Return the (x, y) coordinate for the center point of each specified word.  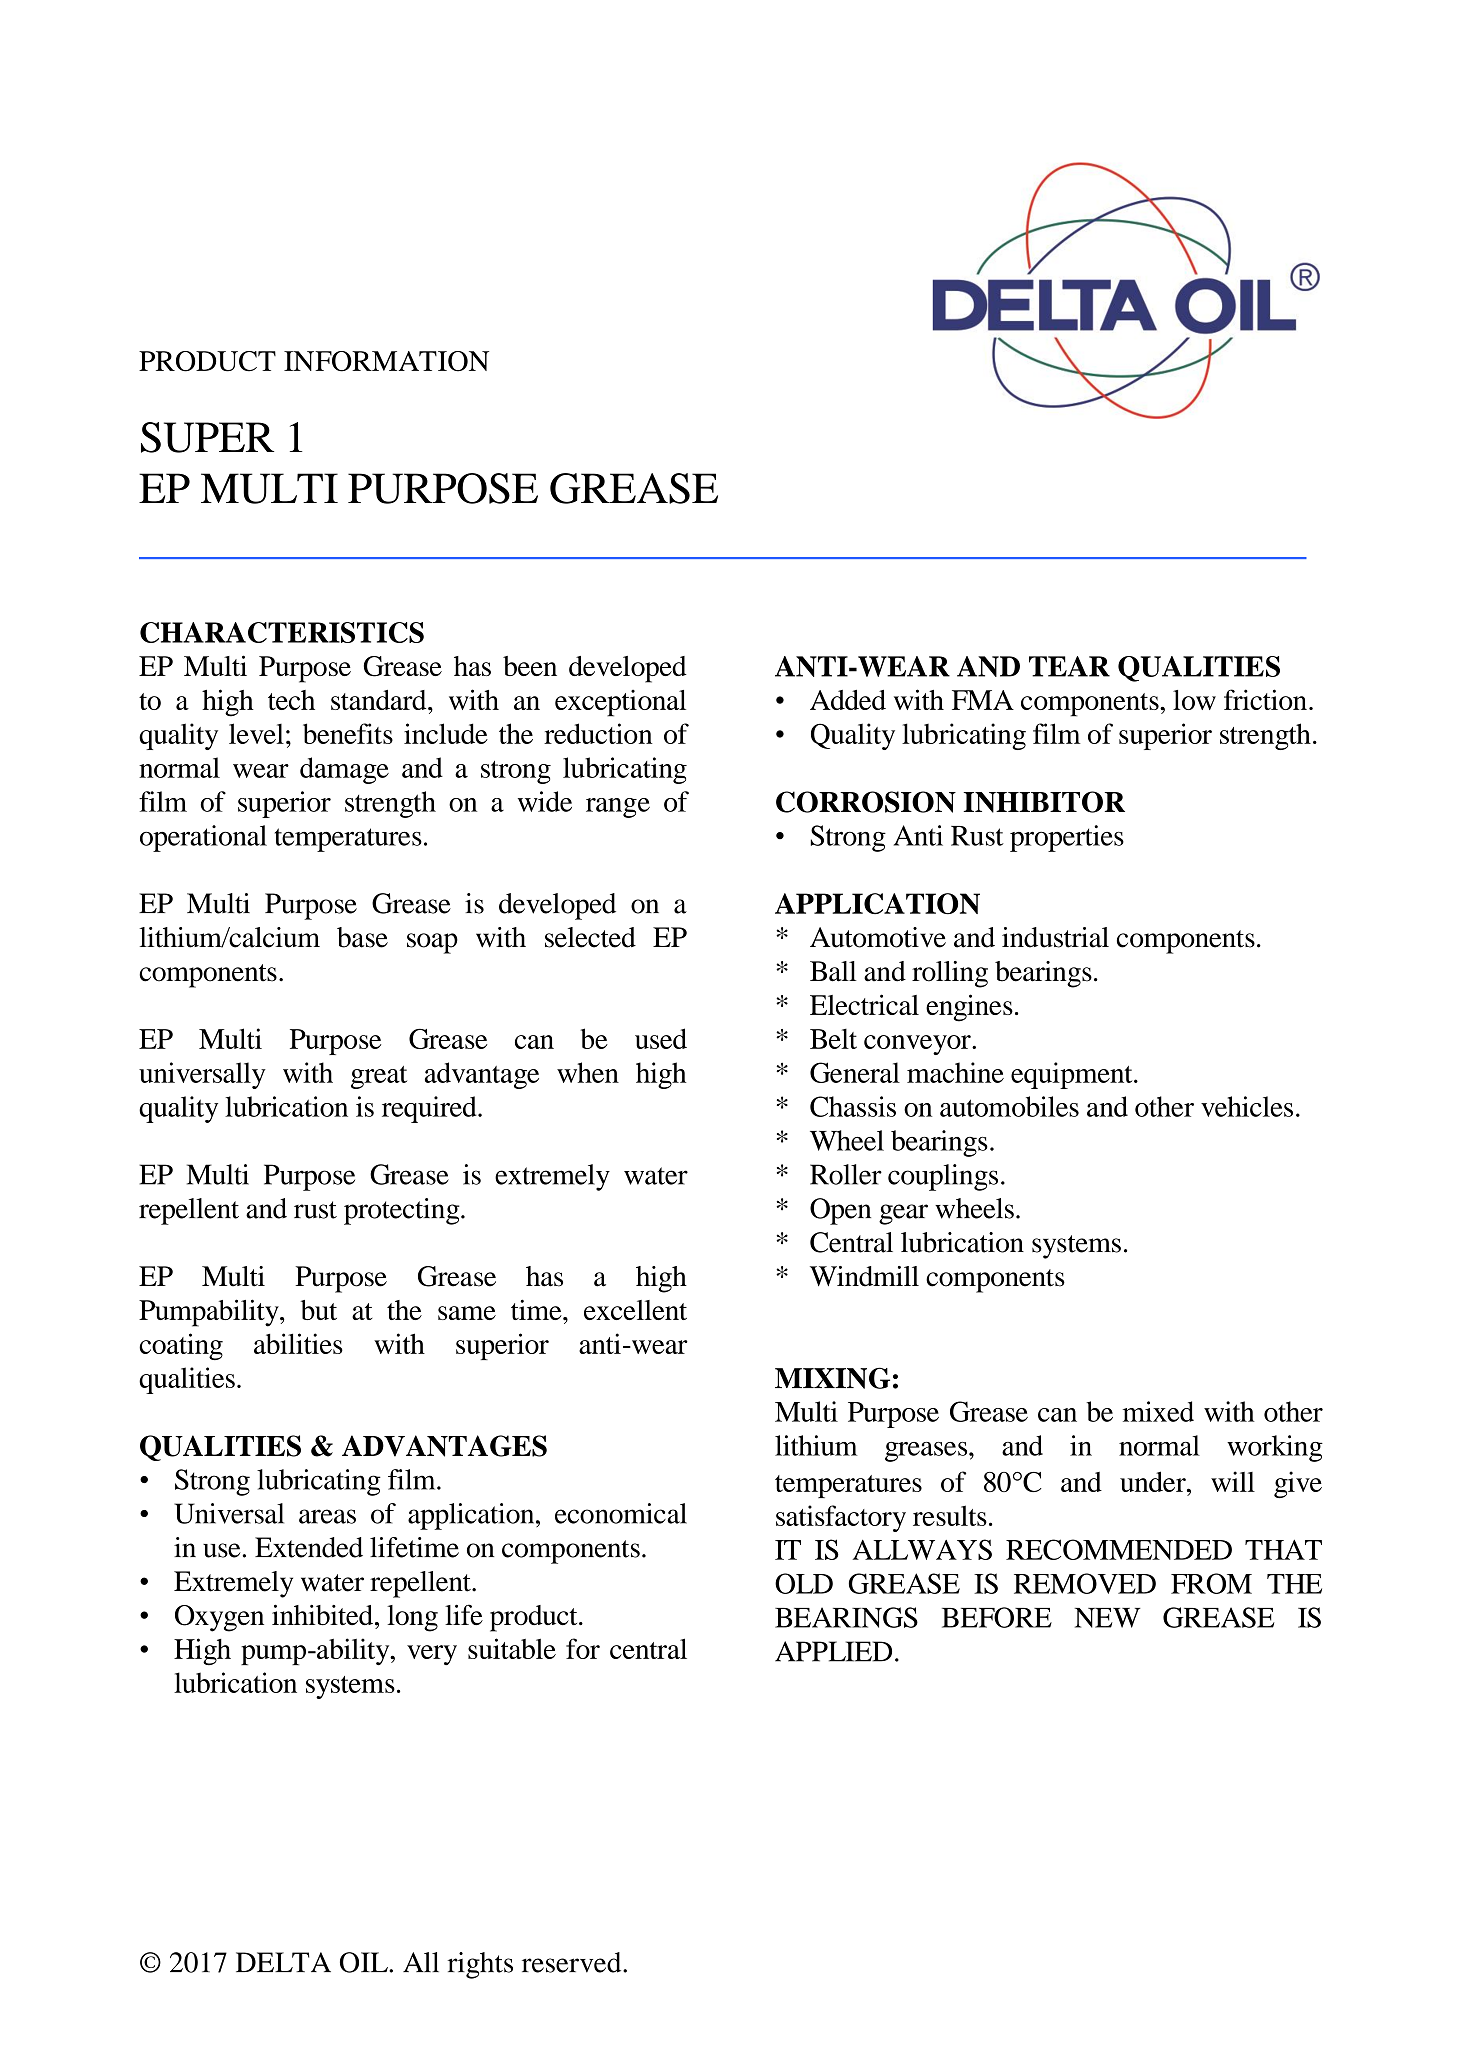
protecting (403, 1211)
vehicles (1247, 1106)
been (530, 666)
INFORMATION (386, 361)
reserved (573, 1962)
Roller (846, 1174)
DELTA (283, 1962)
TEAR (1069, 666)
